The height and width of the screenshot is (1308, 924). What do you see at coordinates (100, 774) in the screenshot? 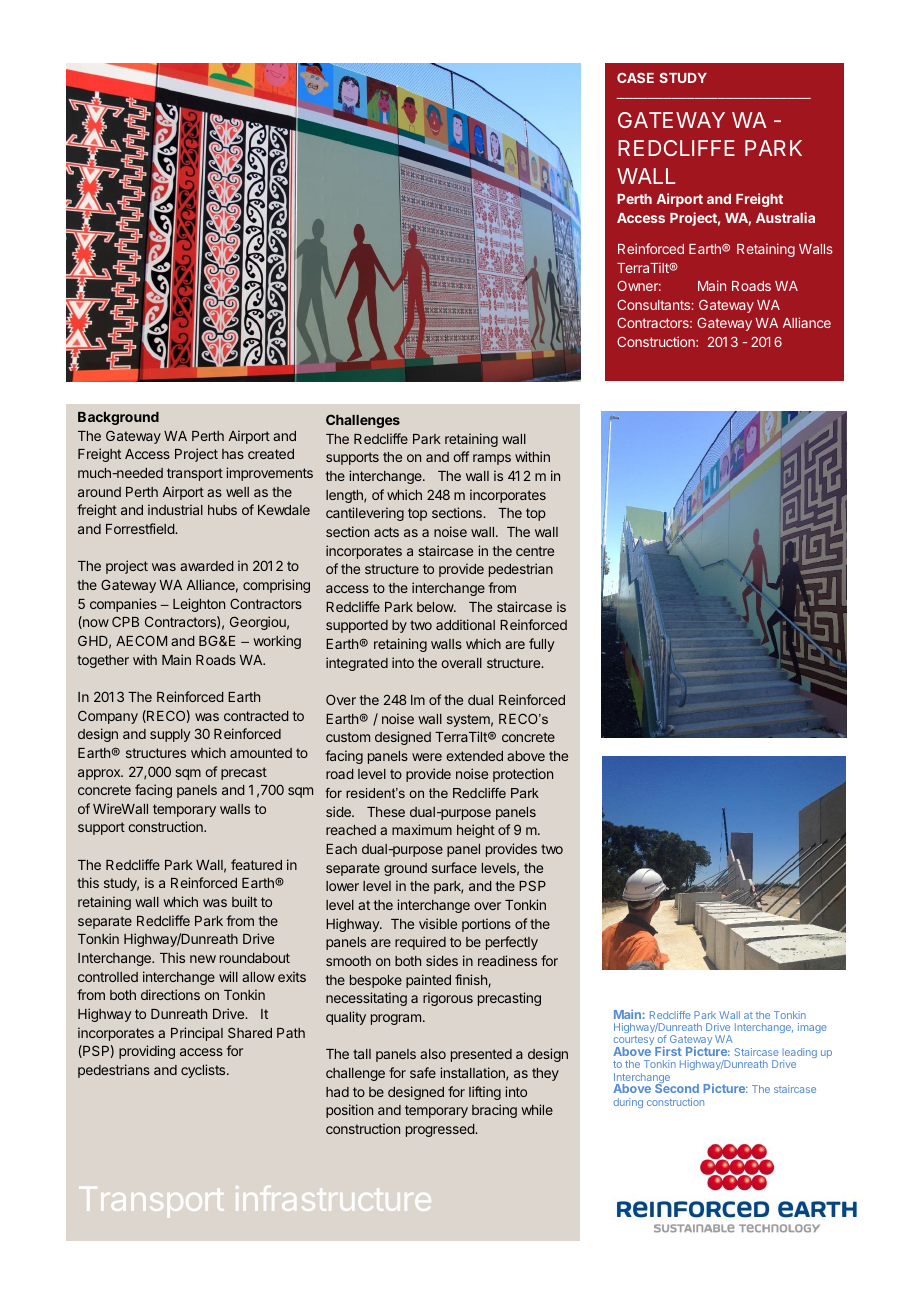
I see `approx` at bounding box center [100, 774].
